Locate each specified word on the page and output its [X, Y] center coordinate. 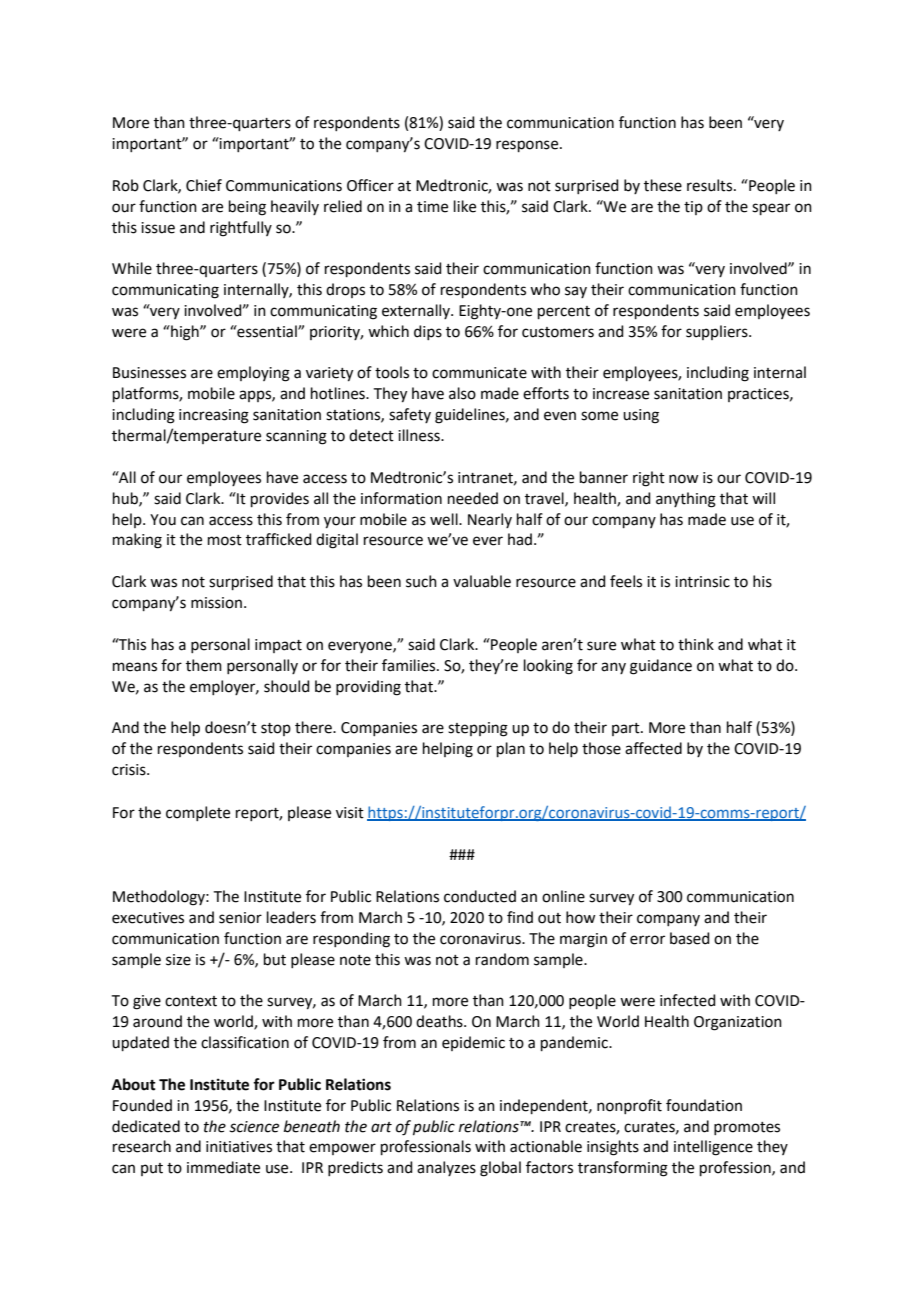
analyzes [446, 1168]
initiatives [239, 1147]
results [711, 185]
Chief [204, 185]
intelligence [713, 1148]
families [410, 665]
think [696, 644]
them [204, 665]
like [465, 206]
